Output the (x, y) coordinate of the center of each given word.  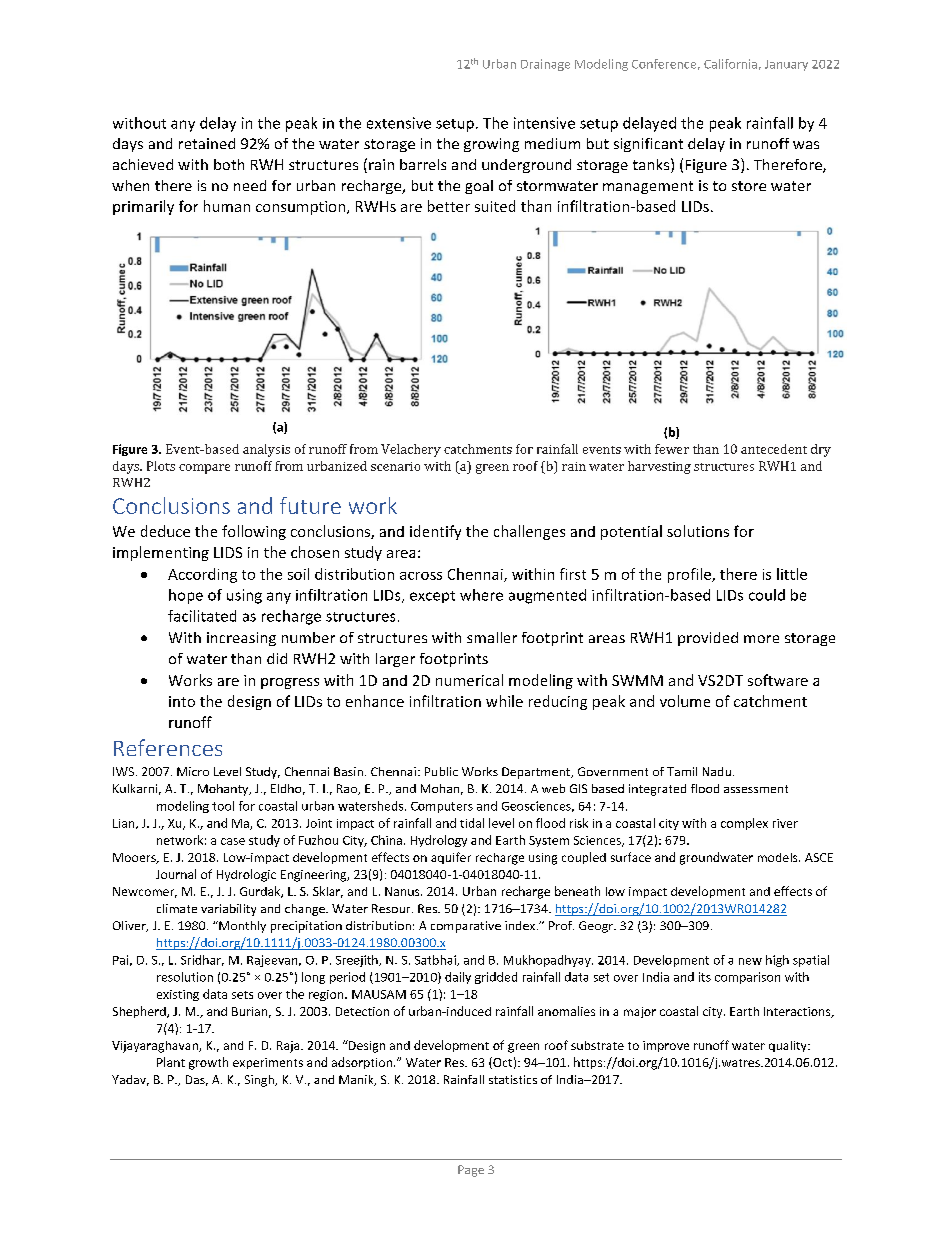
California (730, 64)
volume (685, 701)
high (777, 961)
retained (207, 143)
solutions (698, 531)
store (749, 186)
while (504, 701)
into (182, 701)
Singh (260, 1081)
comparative (466, 927)
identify (435, 532)
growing (491, 145)
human (227, 206)
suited (495, 206)
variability (228, 910)
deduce (165, 531)
